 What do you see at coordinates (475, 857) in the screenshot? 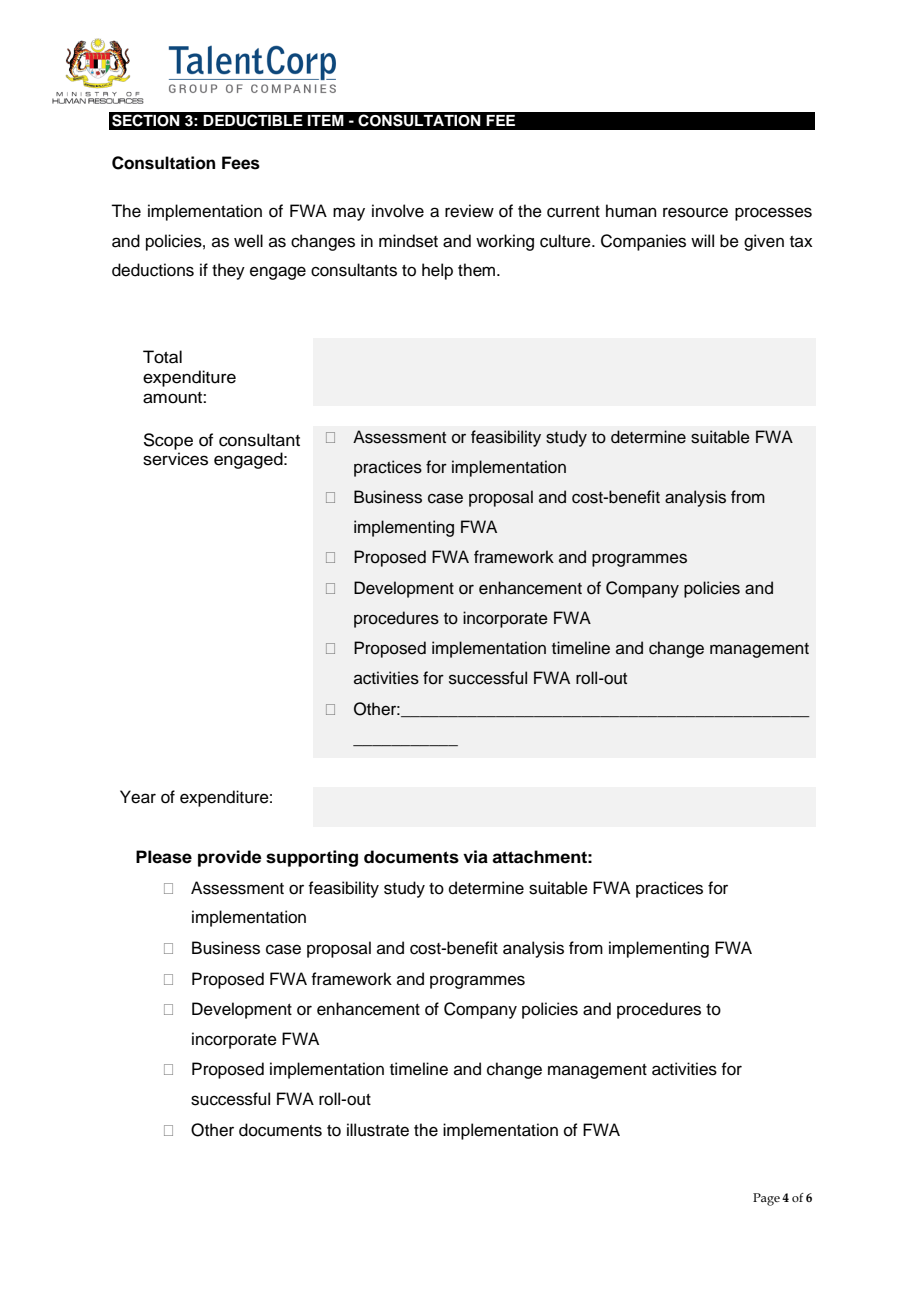
I see `via` at bounding box center [475, 857].
